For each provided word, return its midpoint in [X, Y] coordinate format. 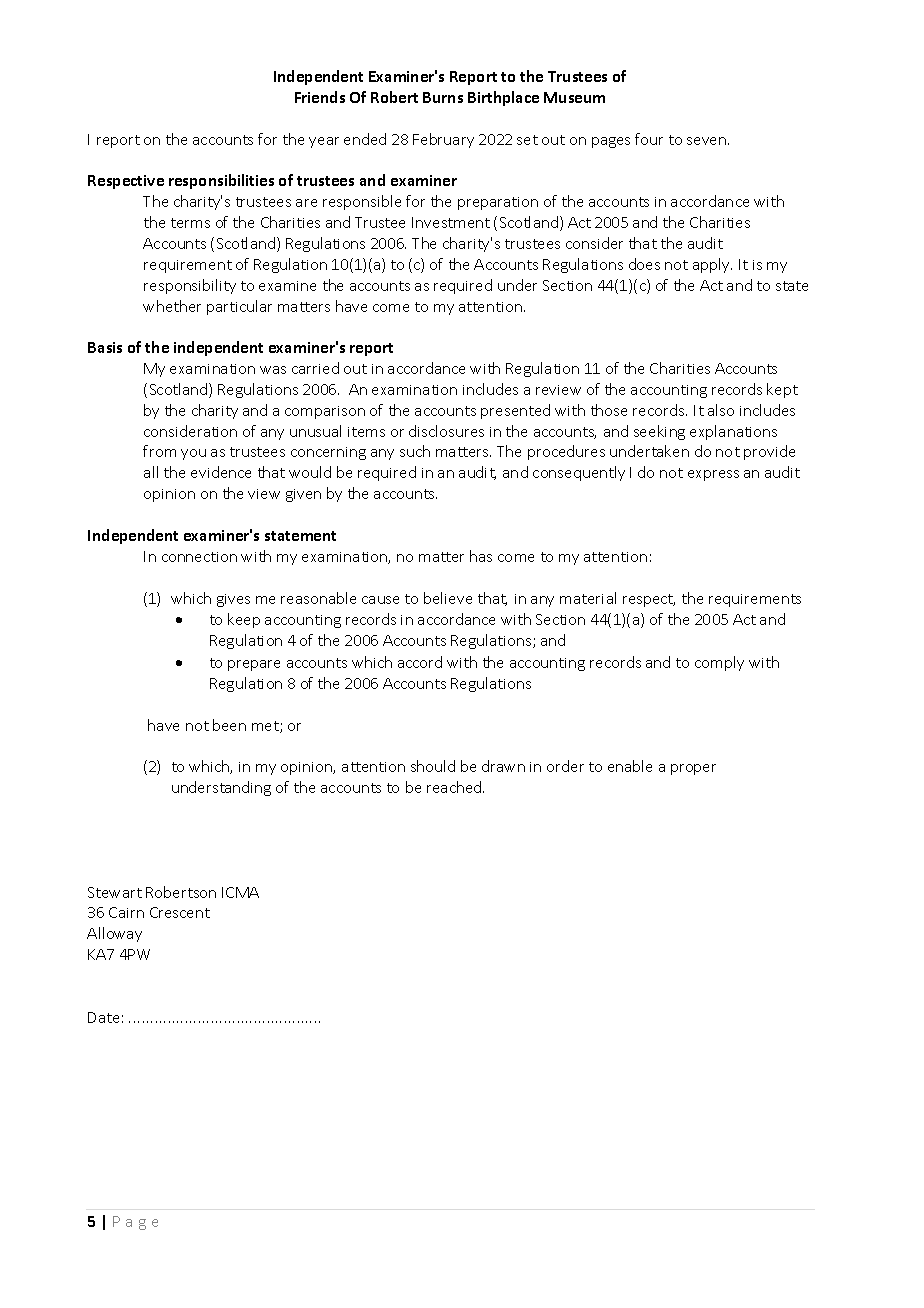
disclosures [446, 431]
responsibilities [221, 181]
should [433, 766]
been [229, 725]
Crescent [180, 912]
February [443, 140]
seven [708, 141]
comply [719, 663]
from [159, 451]
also [721, 410]
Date [103, 1017]
